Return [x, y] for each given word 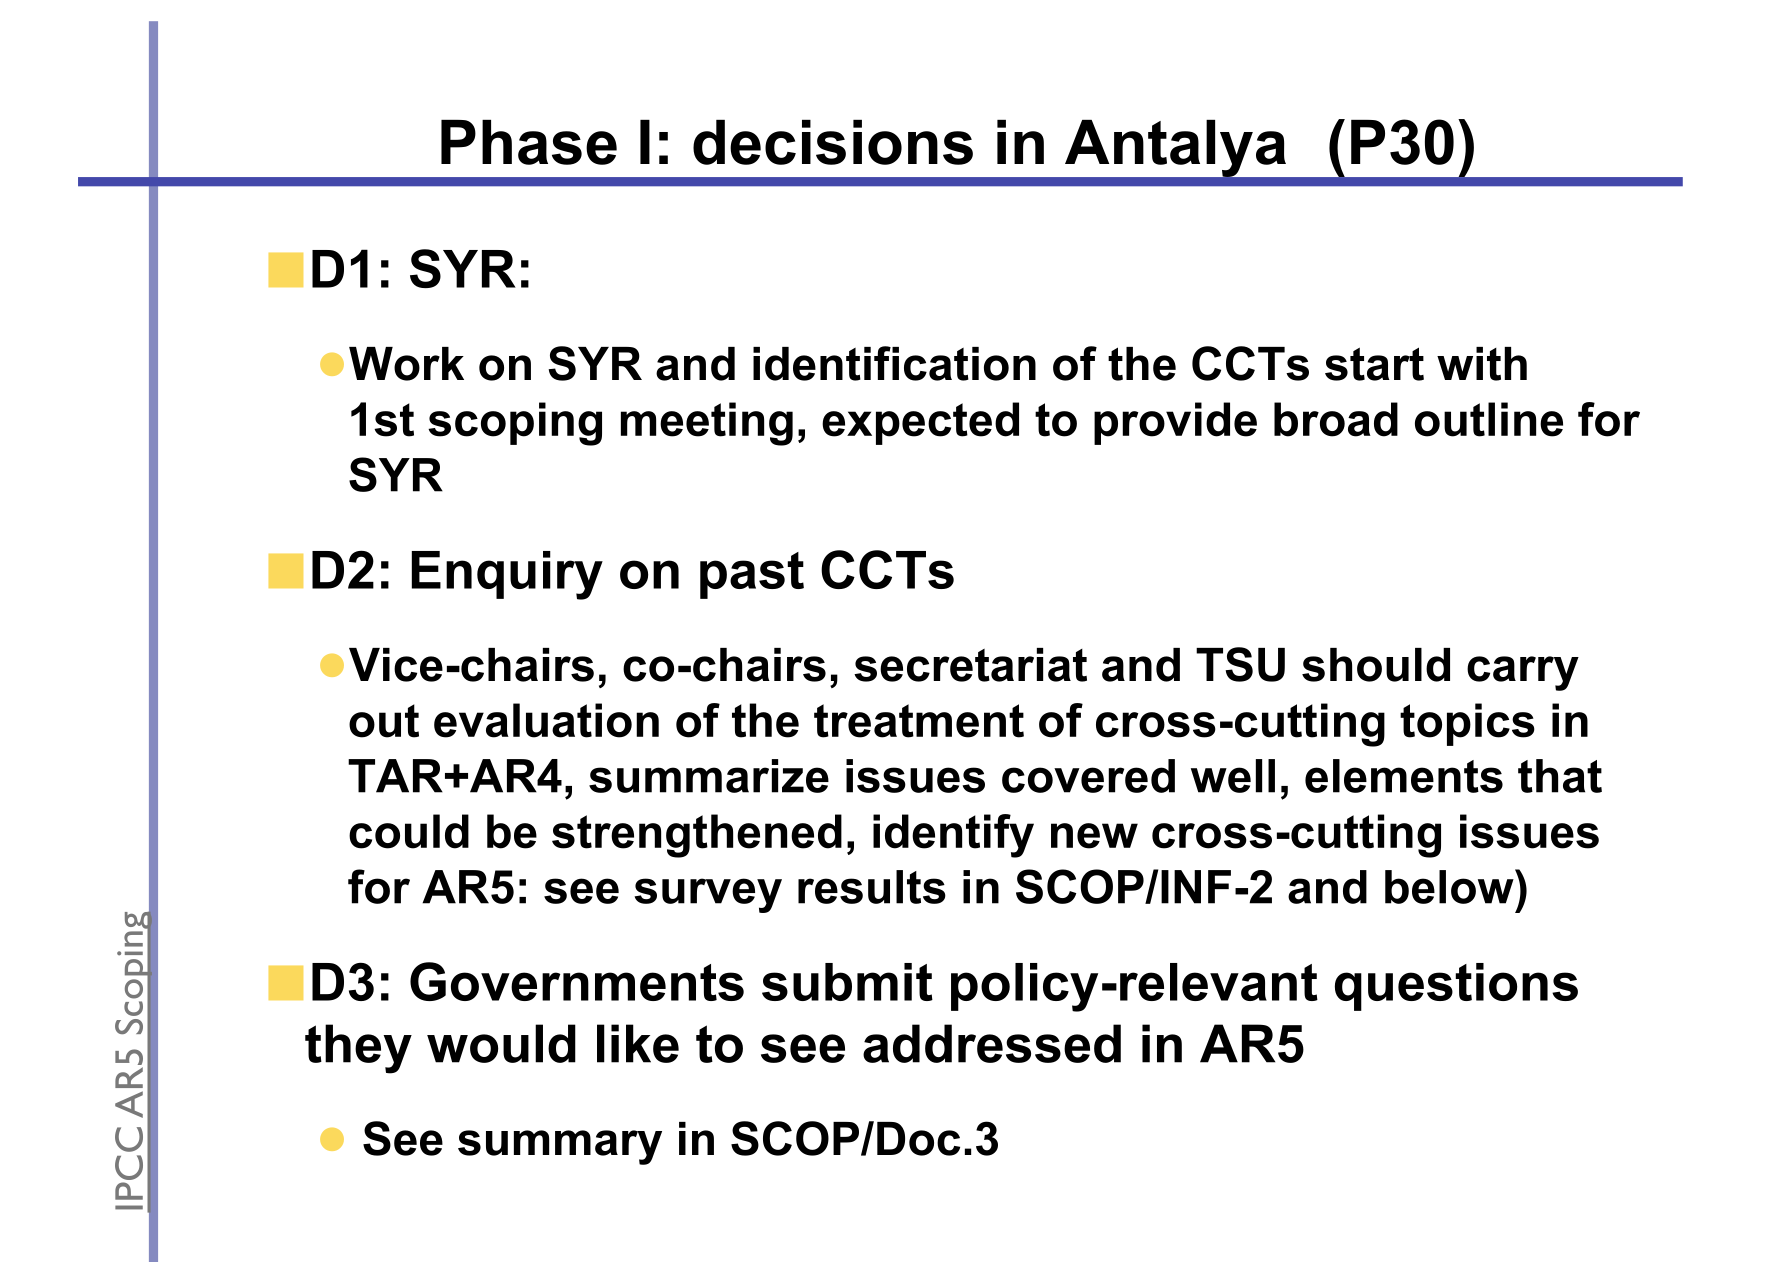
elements [1404, 776]
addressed [992, 1043]
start [1374, 364]
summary [560, 1147]
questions [1456, 987]
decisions [833, 142]
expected [920, 423]
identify [953, 836]
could [409, 831]
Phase [529, 142]
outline [1489, 419]
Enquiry [507, 575]
